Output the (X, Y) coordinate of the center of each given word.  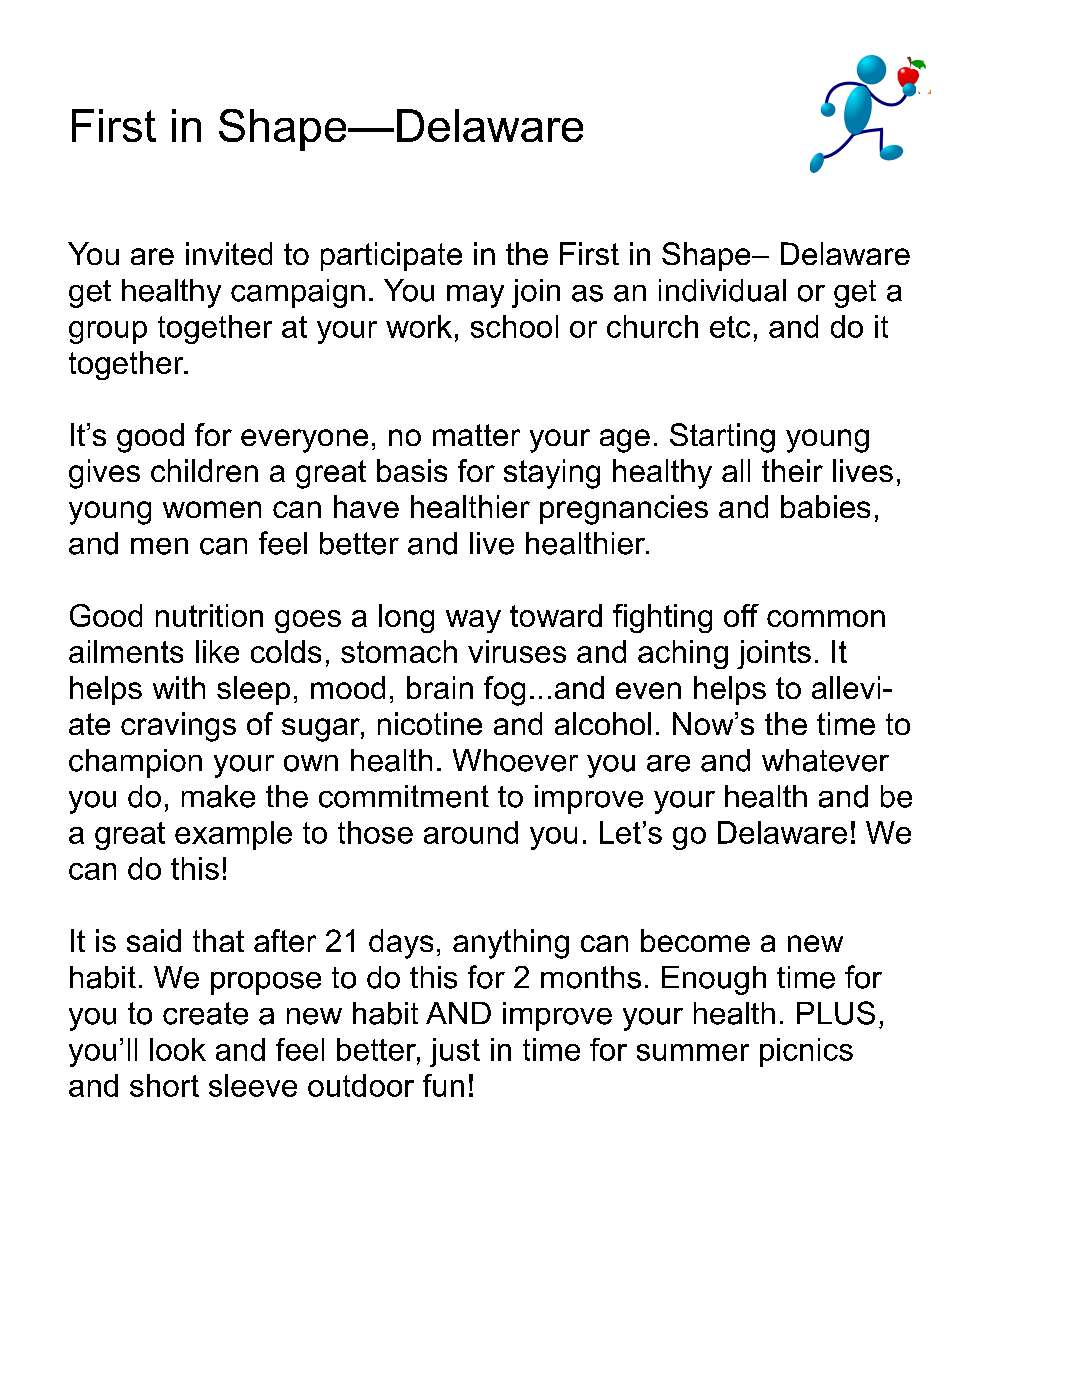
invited (229, 253)
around (471, 832)
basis (412, 470)
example (233, 835)
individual (722, 290)
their (792, 470)
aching (683, 654)
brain (440, 687)
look (178, 1049)
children (204, 470)
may (475, 296)
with (179, 687)
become (695, 940)
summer (693, 1052)
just (455, 1052)
